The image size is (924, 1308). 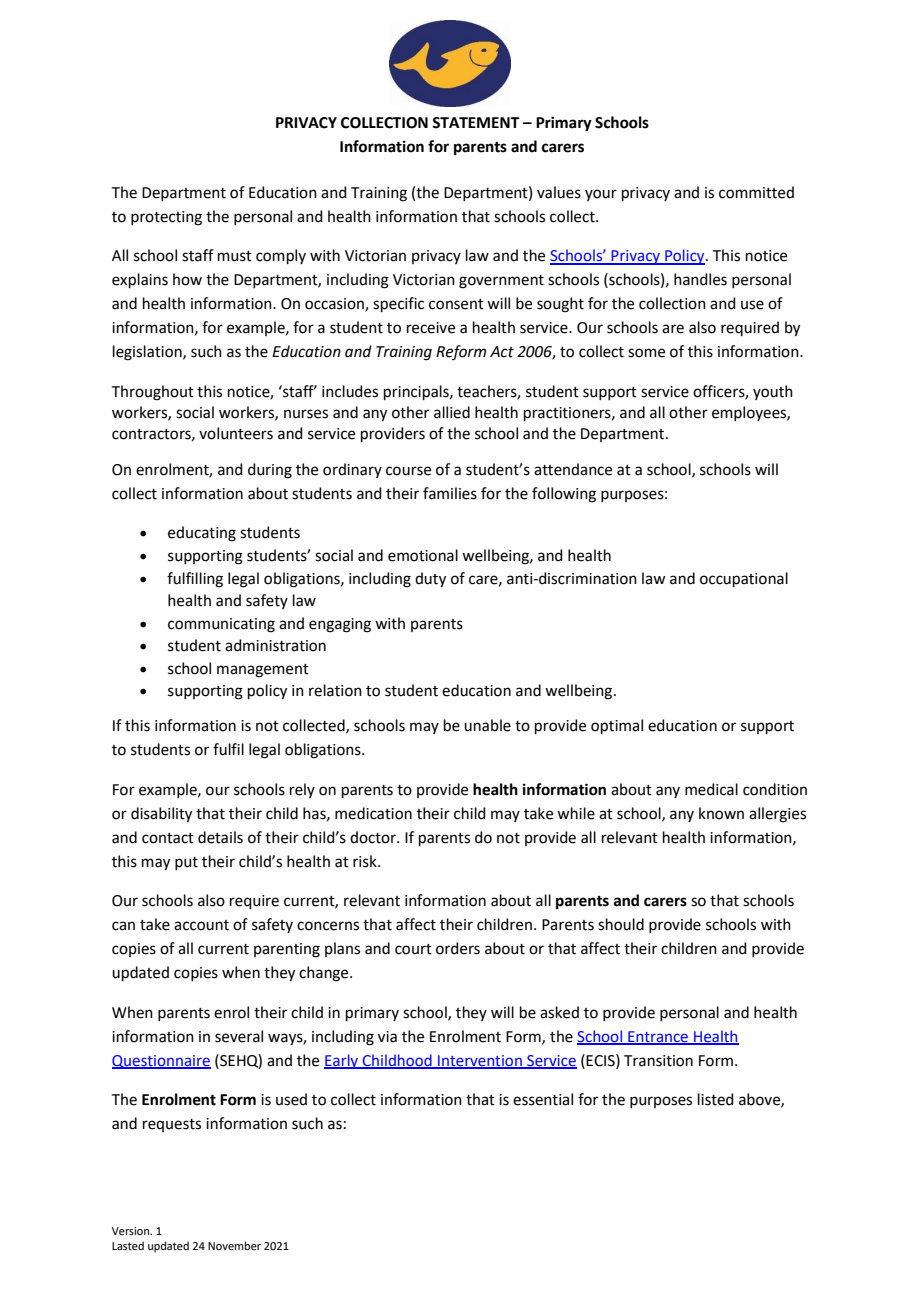 What do you see at coordinates (166, 218) in the document?
I see `protecting` at bounding box center [166, 218].
